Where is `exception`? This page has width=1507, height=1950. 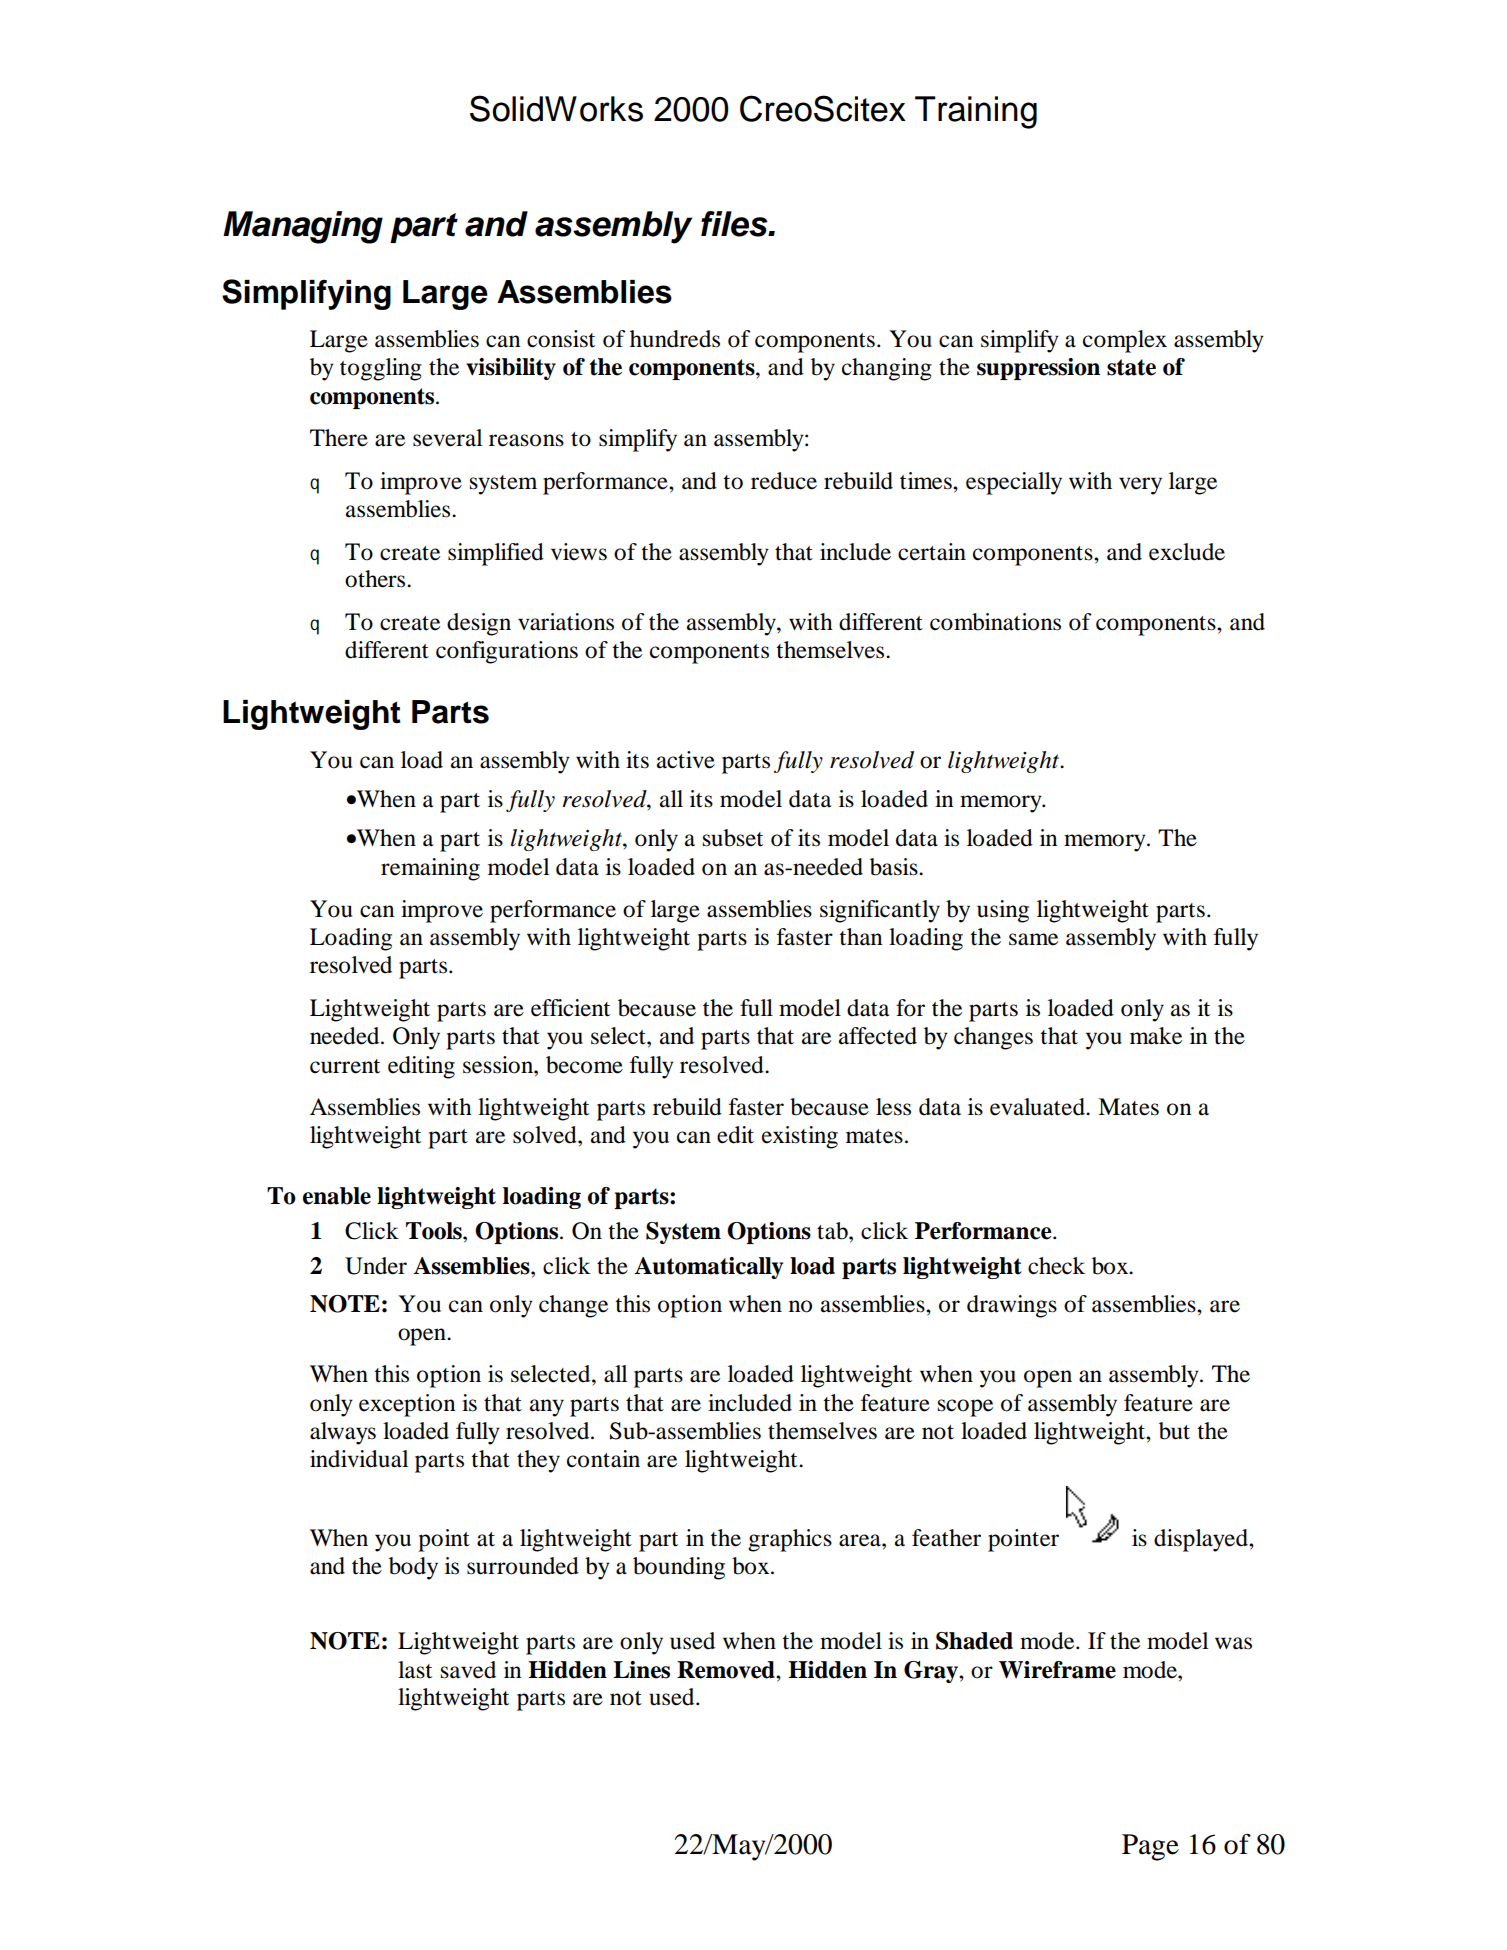 exception is located at coordinates (407, 1405).
